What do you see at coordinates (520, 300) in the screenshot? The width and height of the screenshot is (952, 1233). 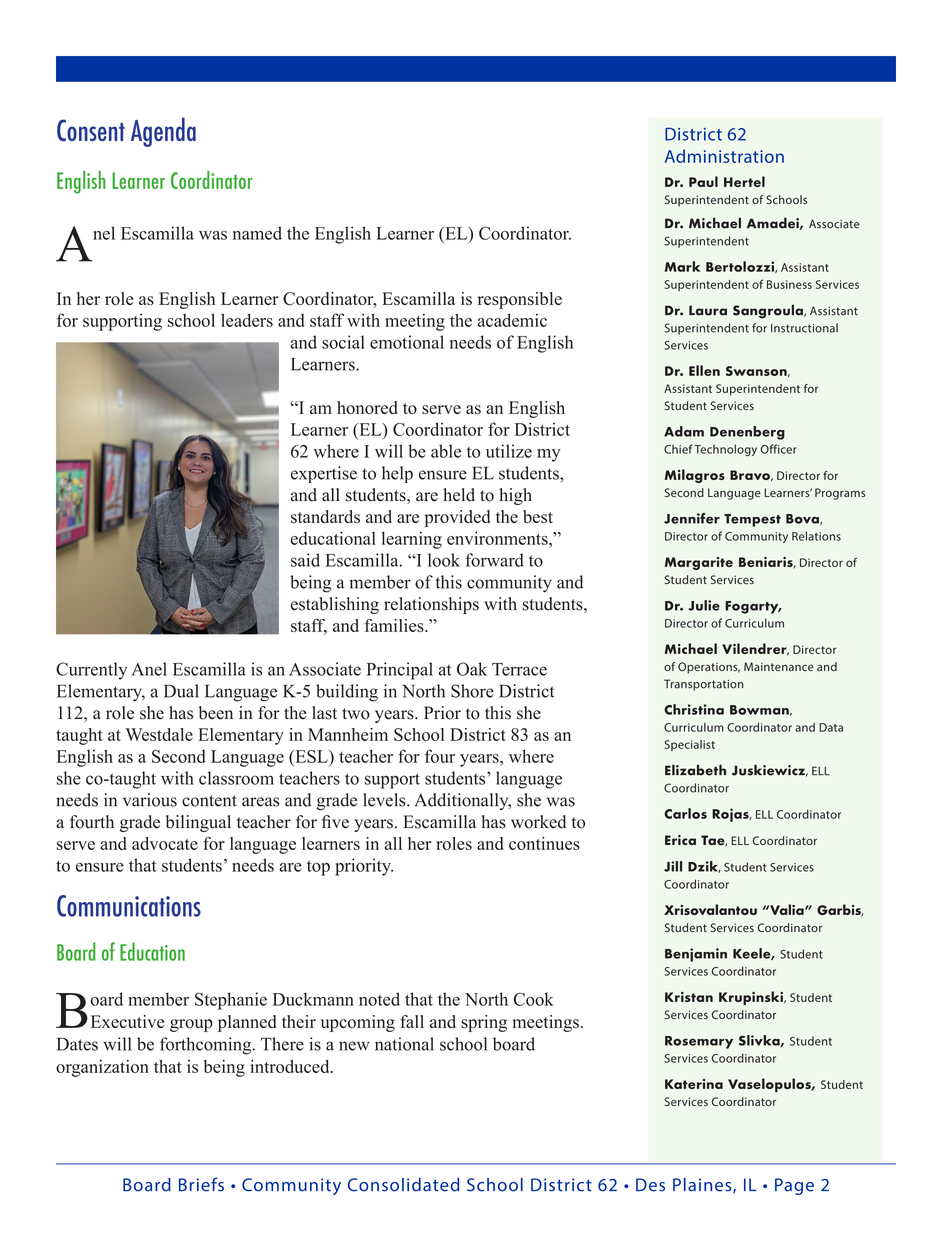 I see `responsible` at bounding box center [520, 300].
